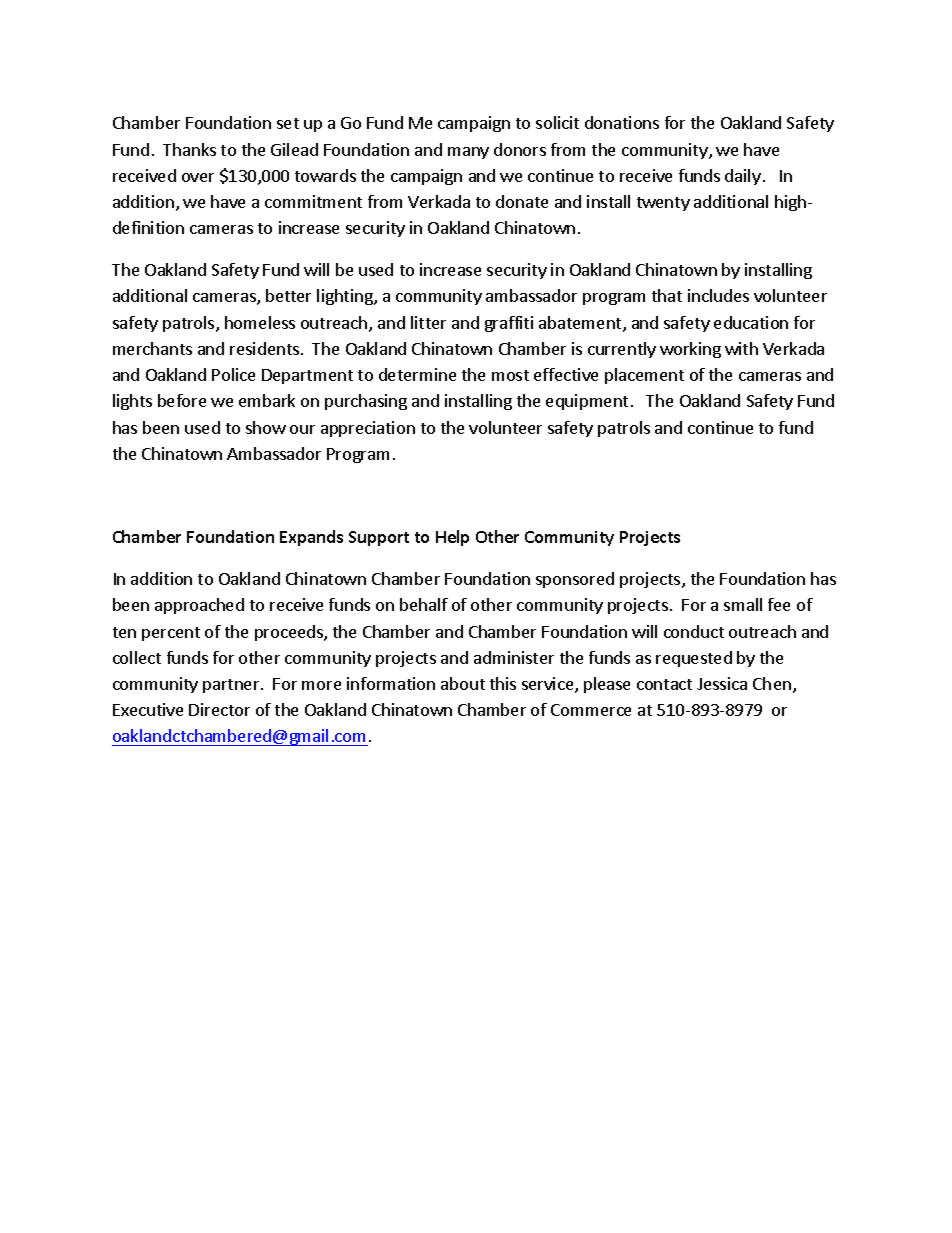 The height and width of the image is (1233, 952). I want to click on many, so click(468, 153).
